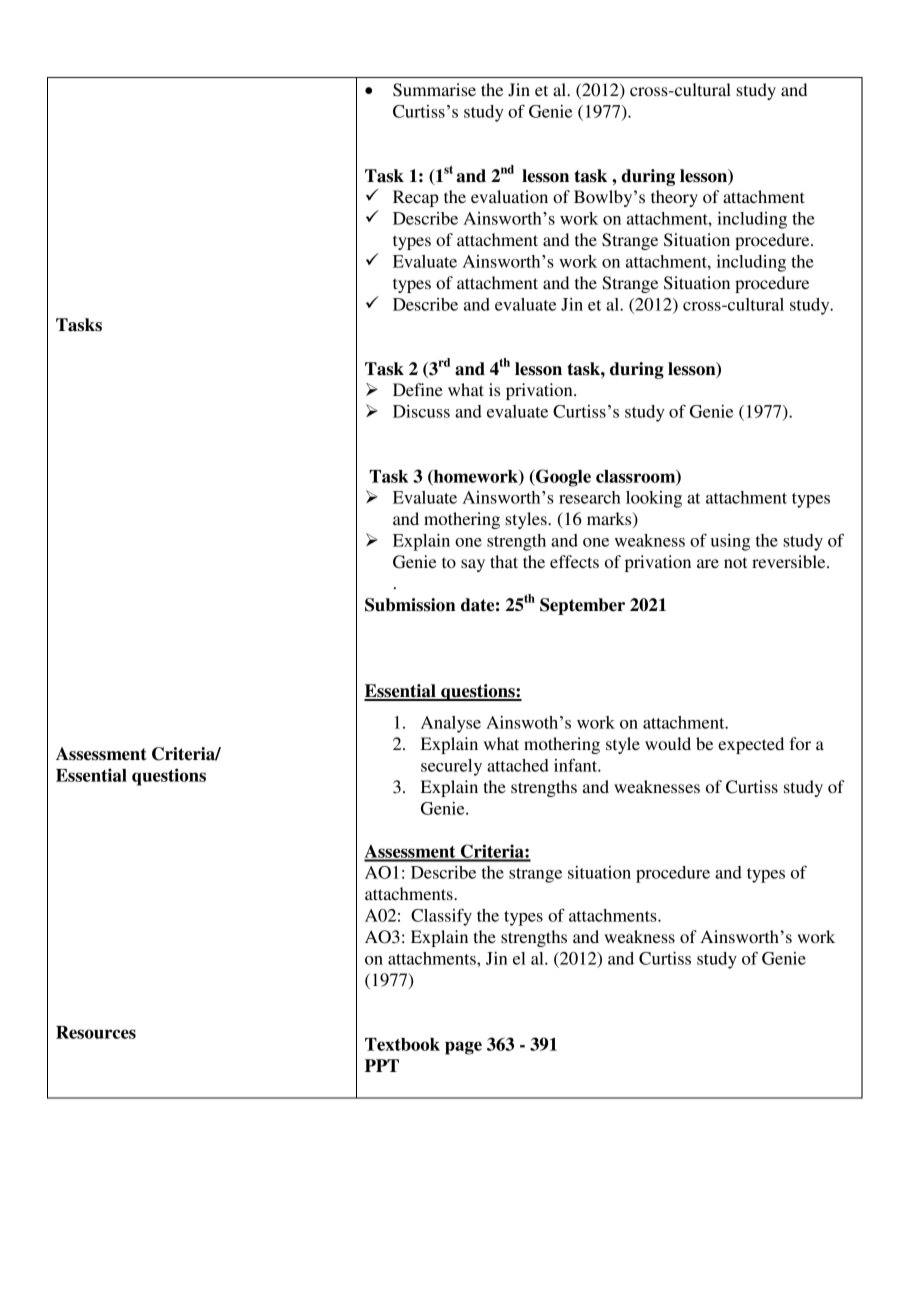 The height and width of the screenshot is (1308, 924). What do you see at coordinates (421, 411) in the screenshot?
I see `Discuss` at bounding box center [421, 411].
